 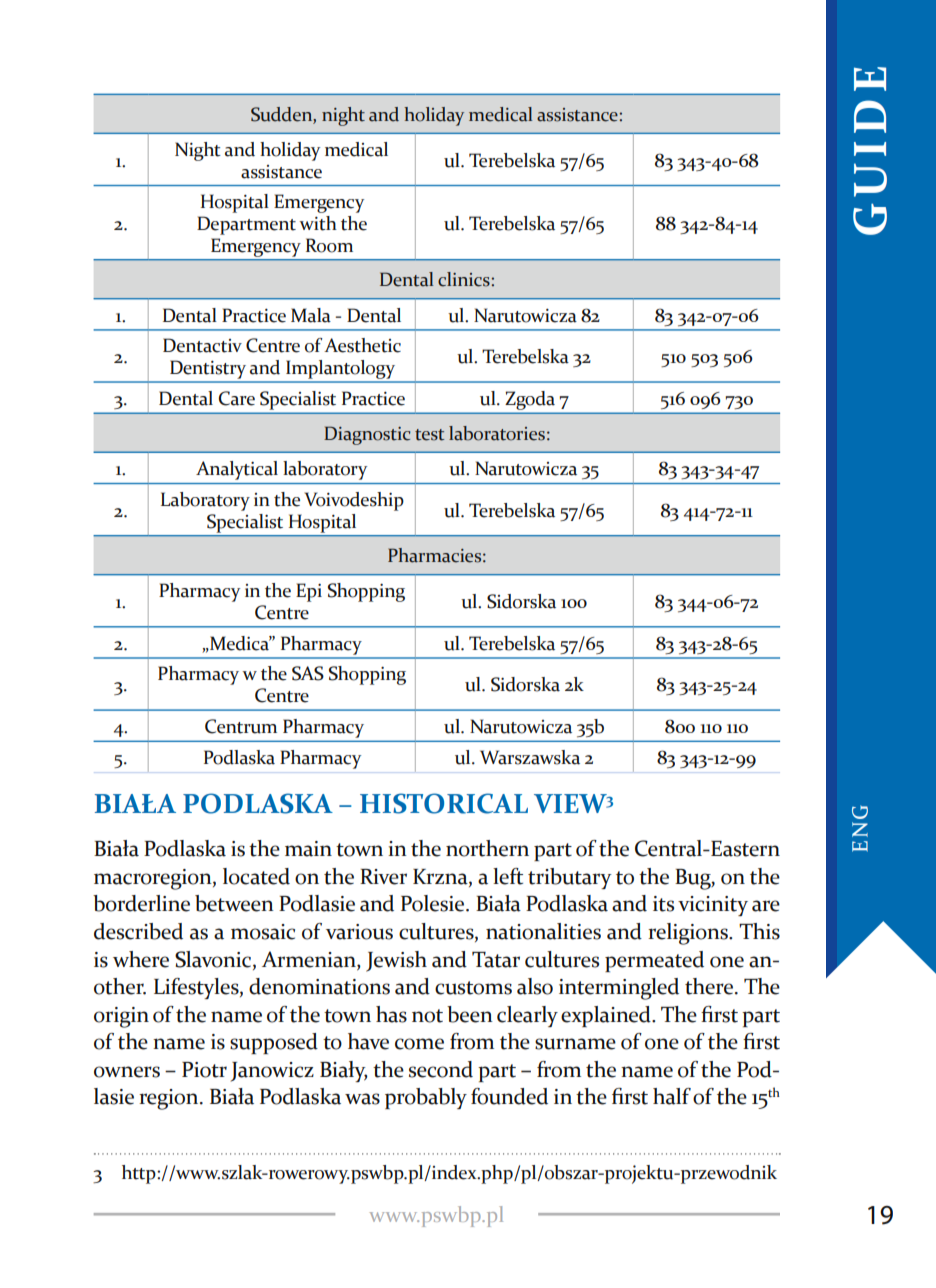 What do you see at coordinates (441, 1069) in the page?
I see `second` at bounding box center [441, 1069].
